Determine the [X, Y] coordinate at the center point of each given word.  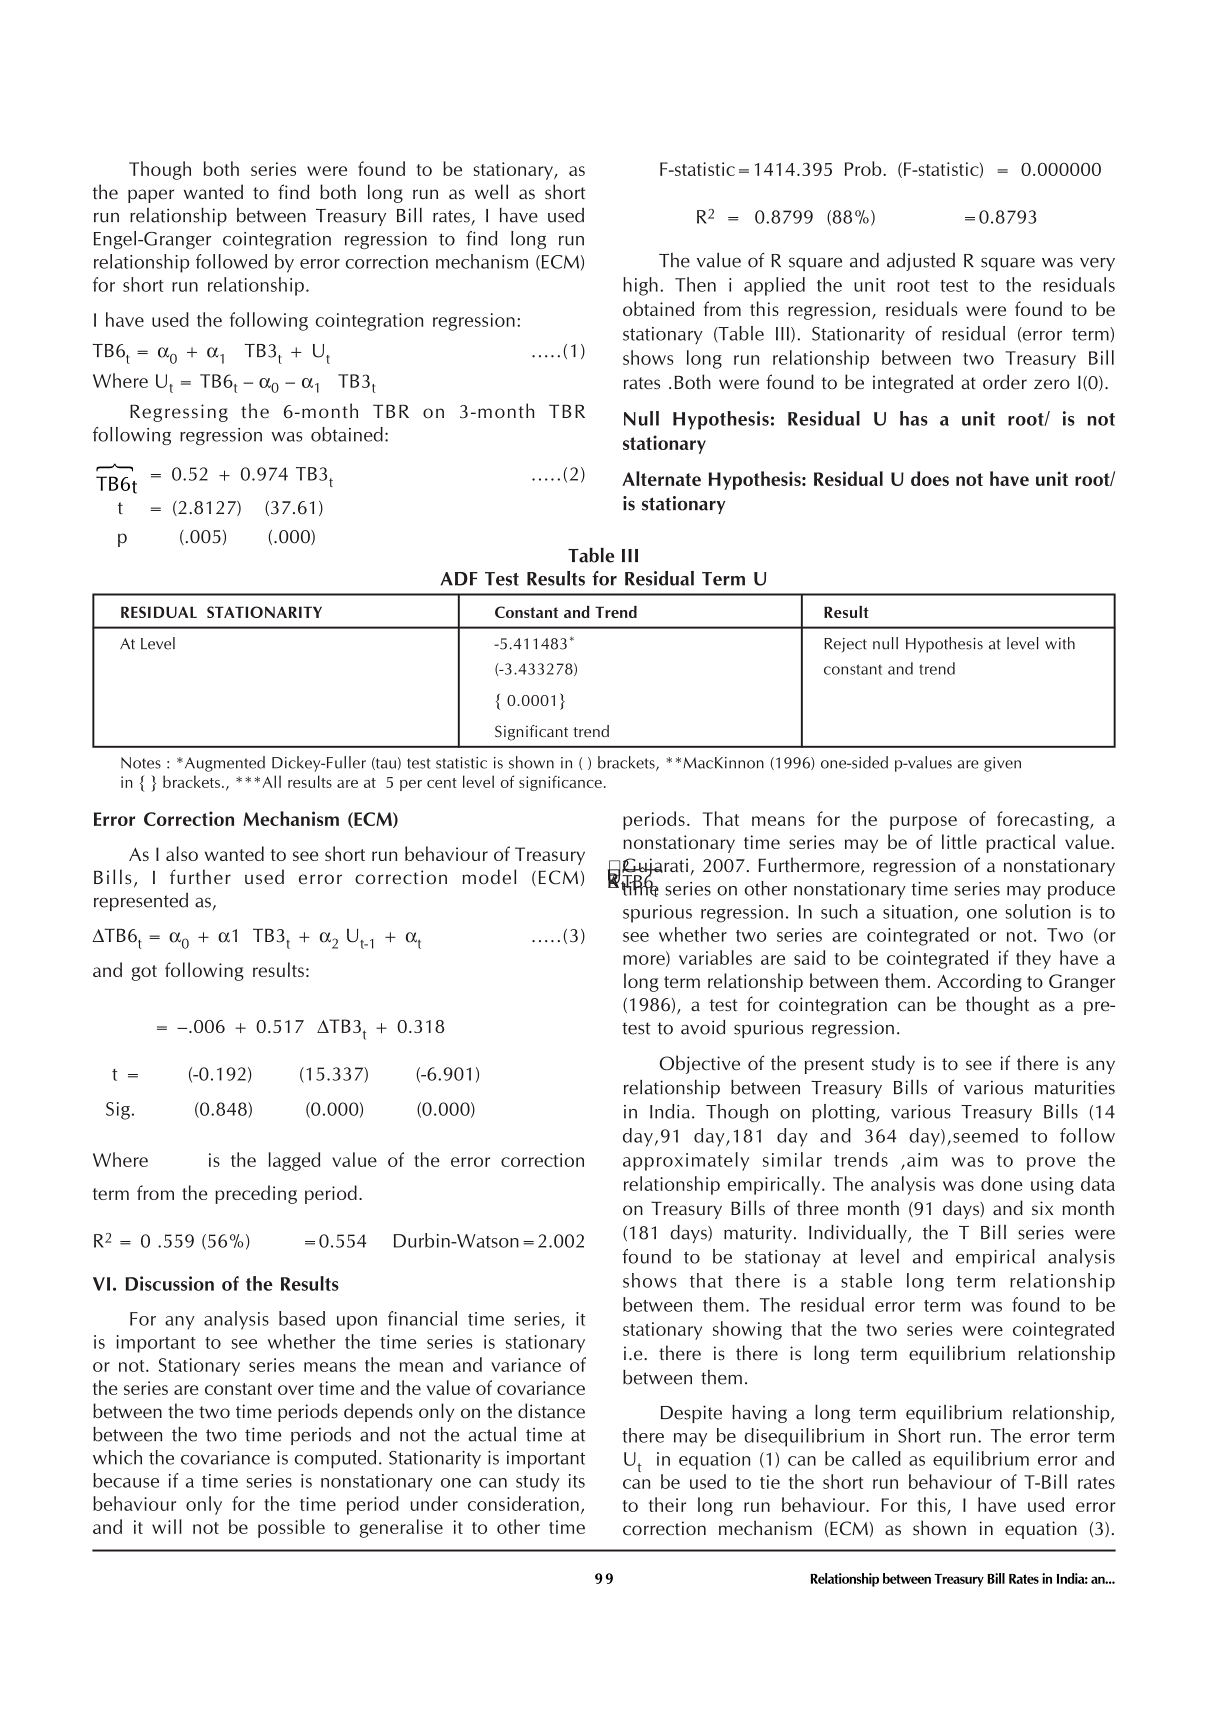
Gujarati [655, 868]
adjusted [921, 262]
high [640, 286]
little [959, 841]
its [577, 1481]
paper [151, 196]
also [182, 853]
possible [291, 1528]
